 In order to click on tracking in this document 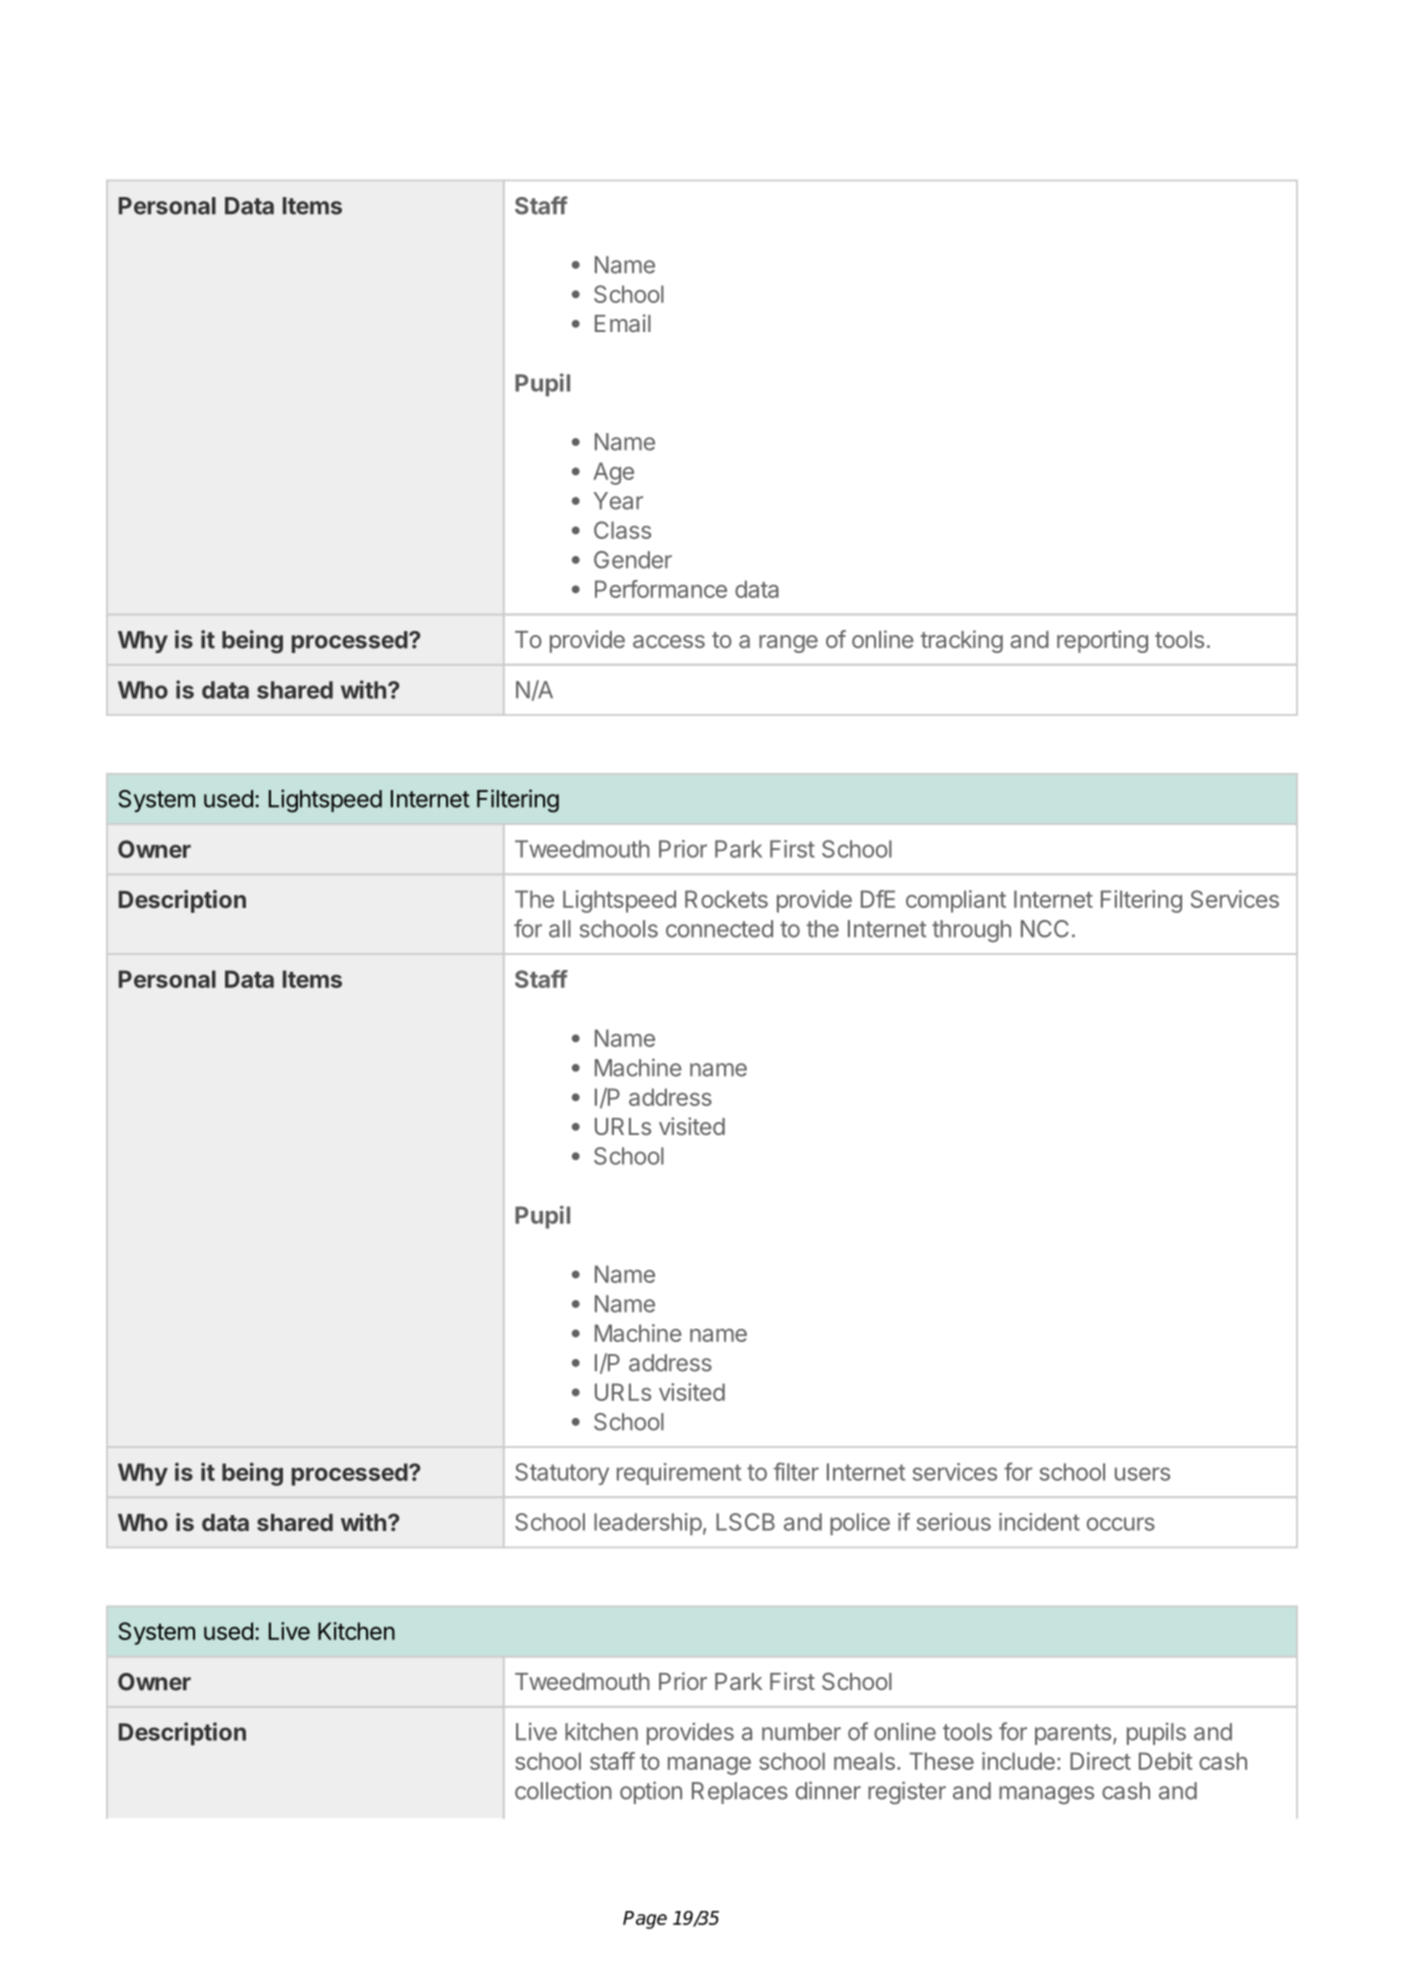, I will do `click(962, 641)`.
